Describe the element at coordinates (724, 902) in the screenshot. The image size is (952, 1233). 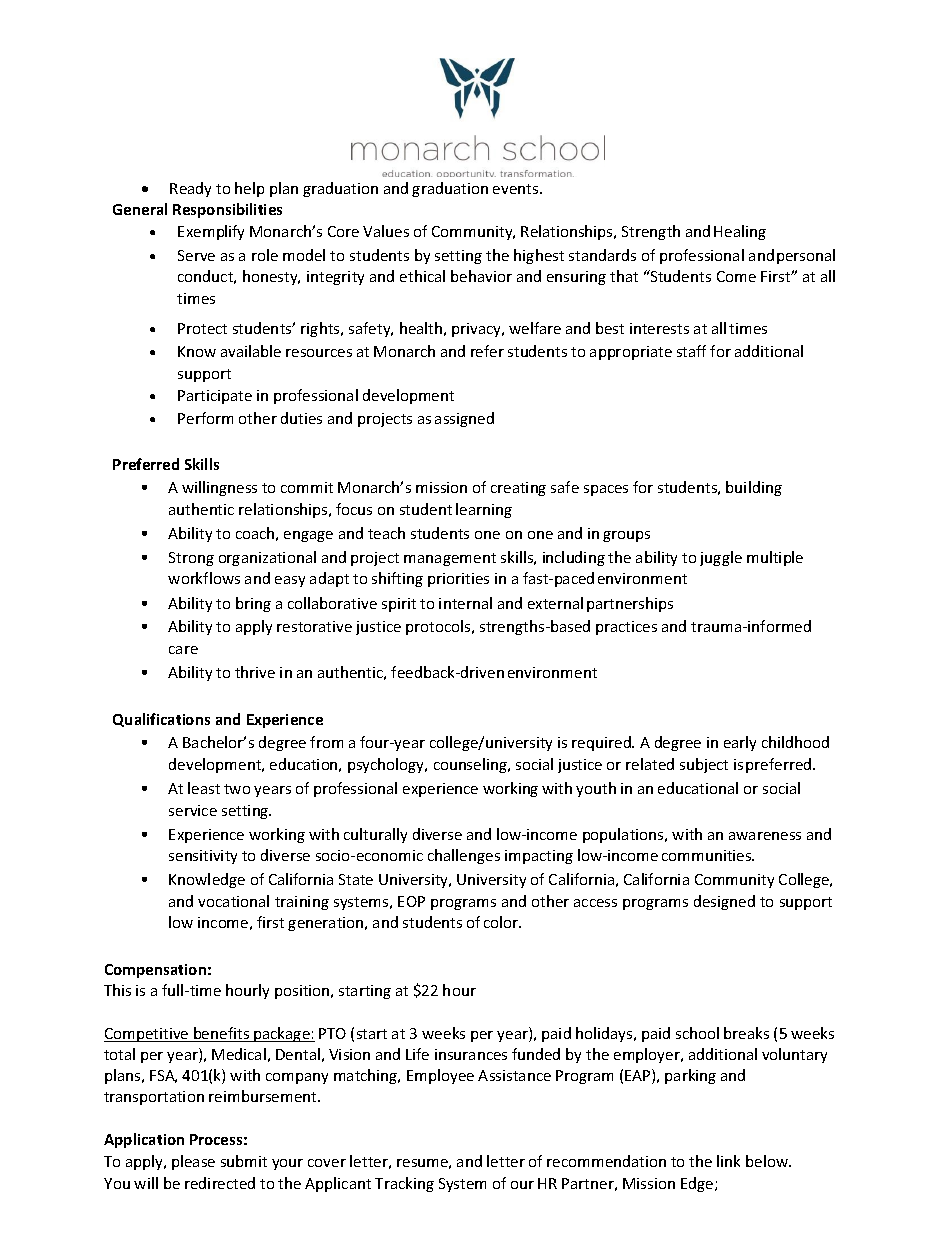
I see `designed` at that location.
